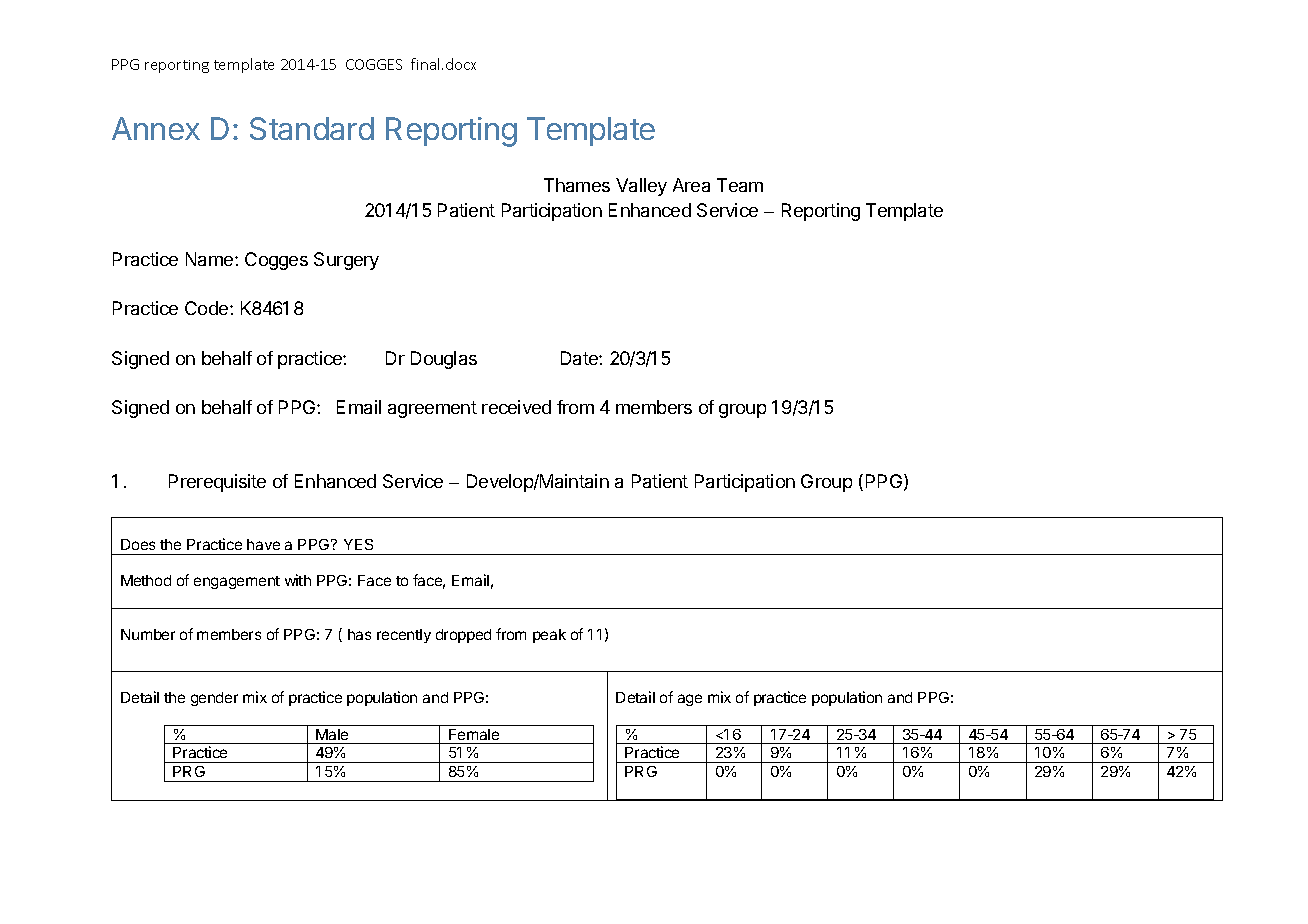 The width and height of the document is (1308, 924). What do you see at coordinates (444, 360) in the document?
I see `Douglas` at bounding box center [444, 360].
